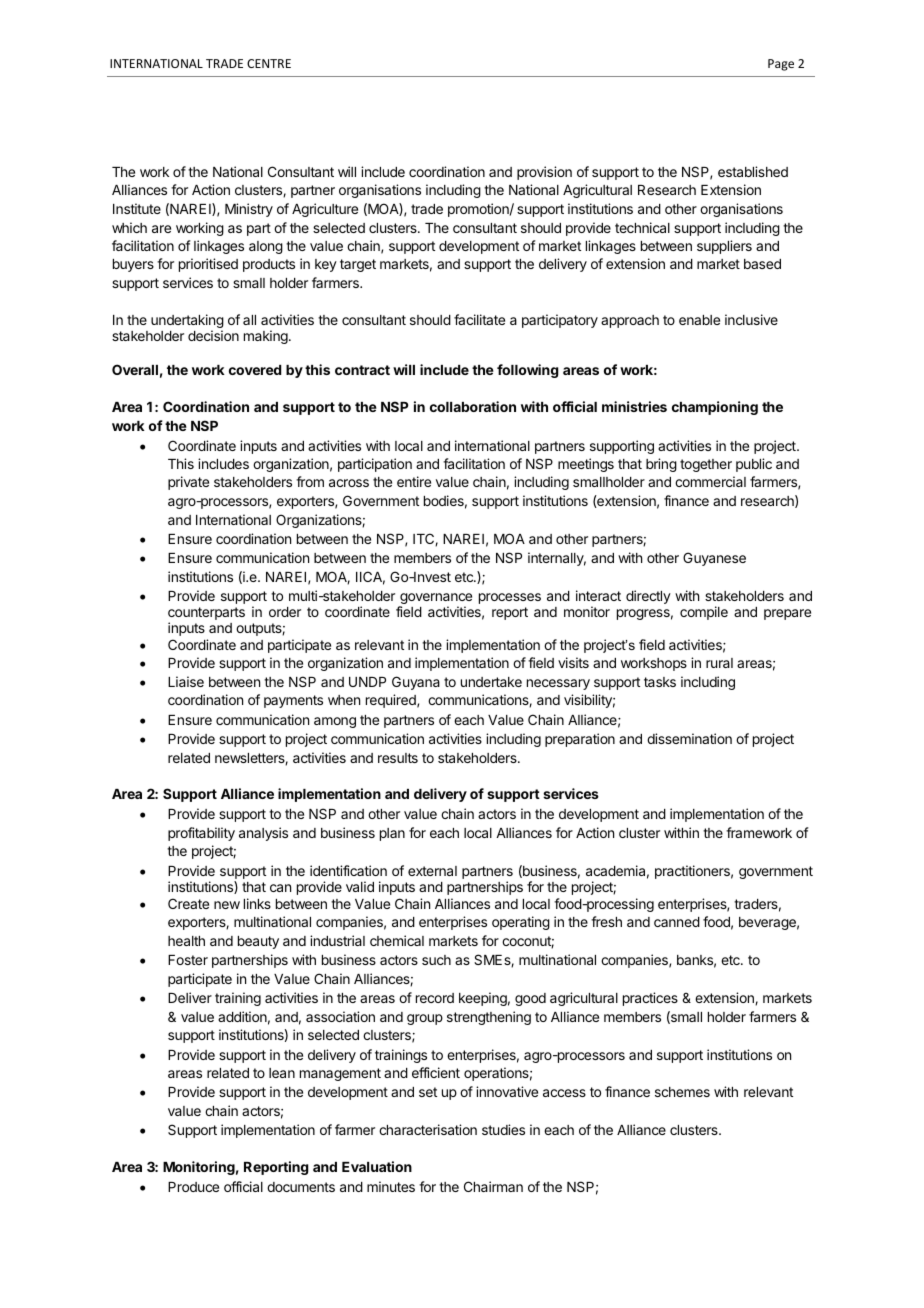 Image resolution: width=924 pixels, height=1308 pixels. I want to click on facilitate, so click(479, 319).
